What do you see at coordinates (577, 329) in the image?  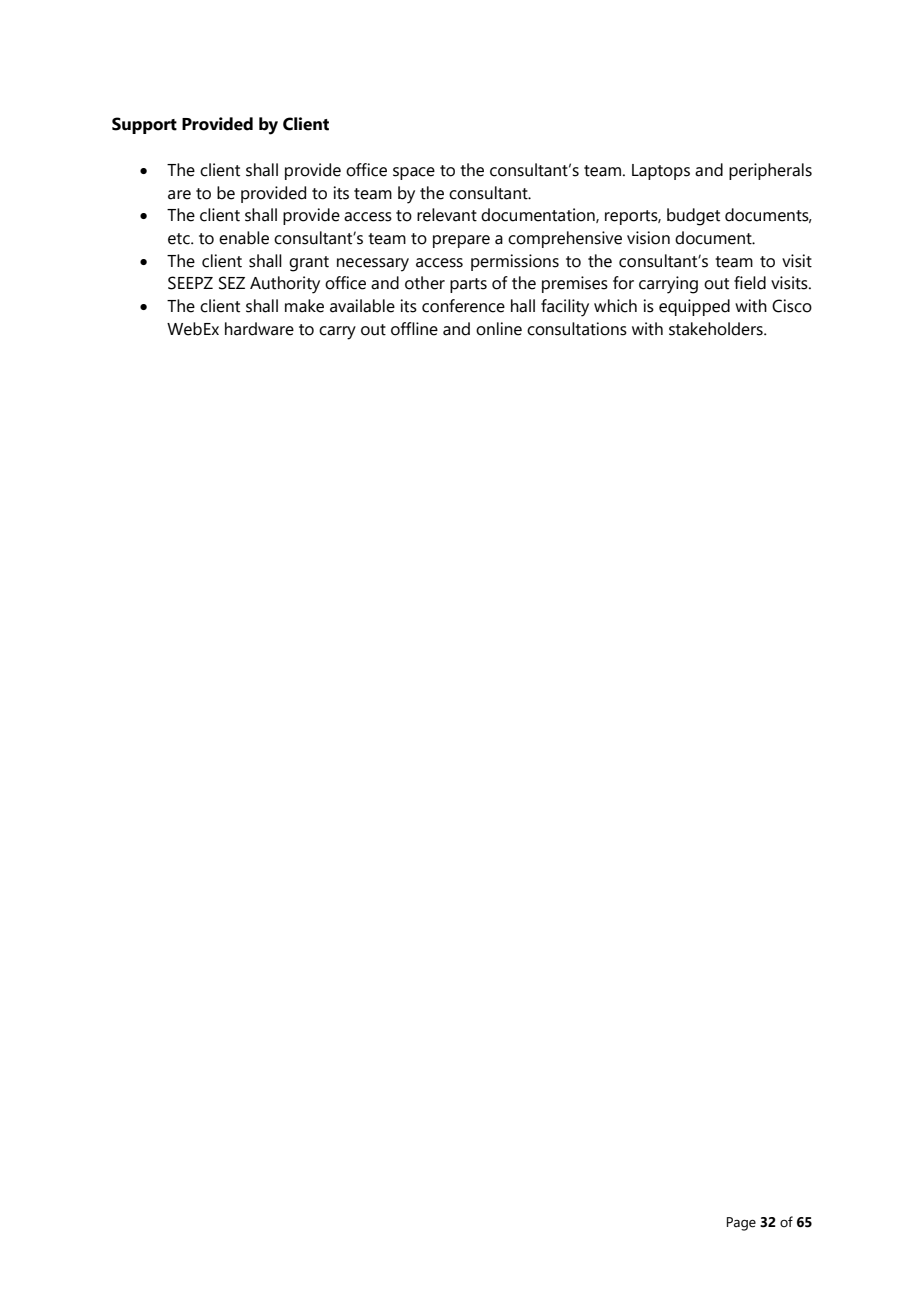 I see `consultations` at bounding box center [577, 329].
